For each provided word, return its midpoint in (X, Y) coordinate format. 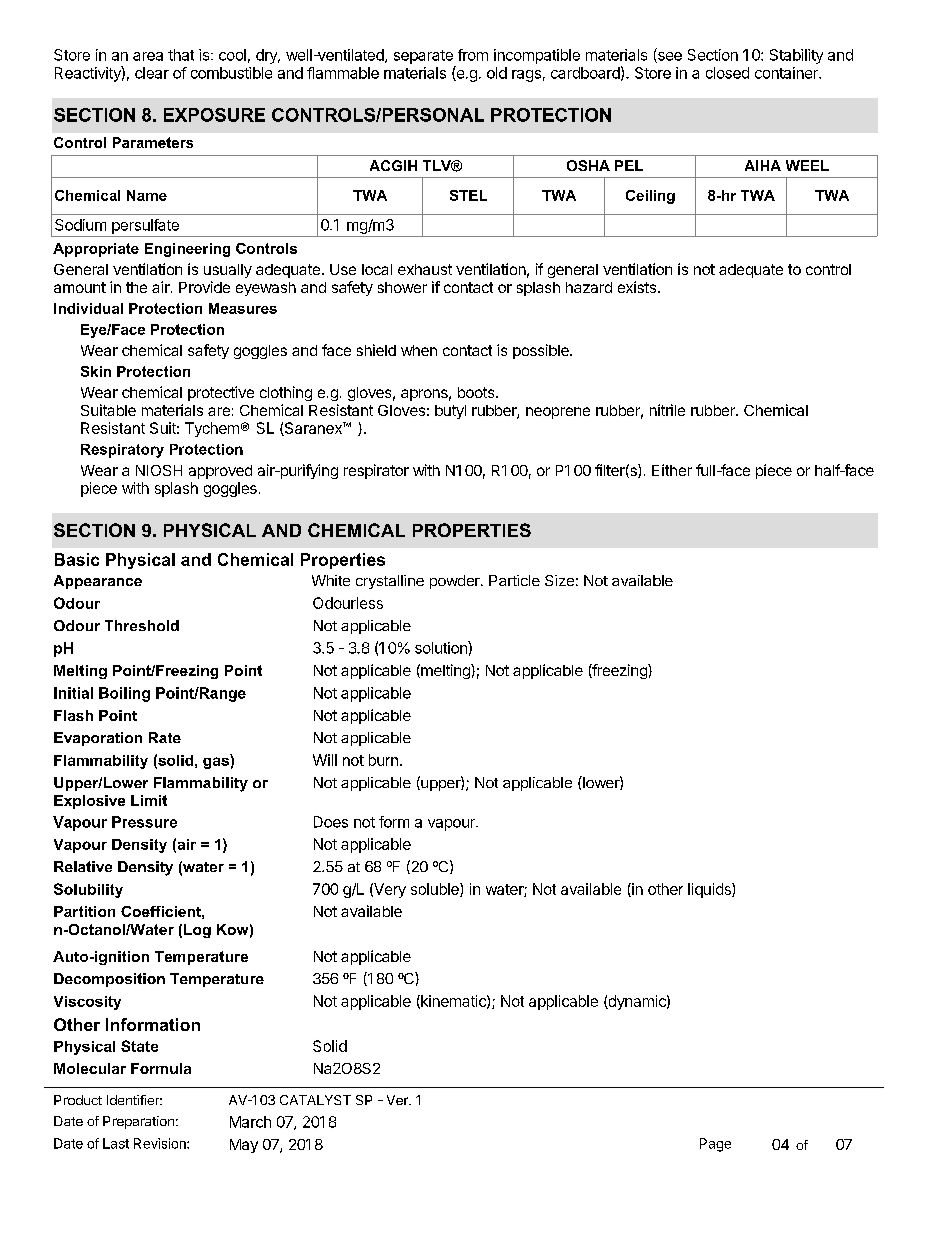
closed (727, 73)
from (473, 55)
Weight (156, 1094)
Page (715, 1145)
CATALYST (315, 1100)
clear (152, 73)
